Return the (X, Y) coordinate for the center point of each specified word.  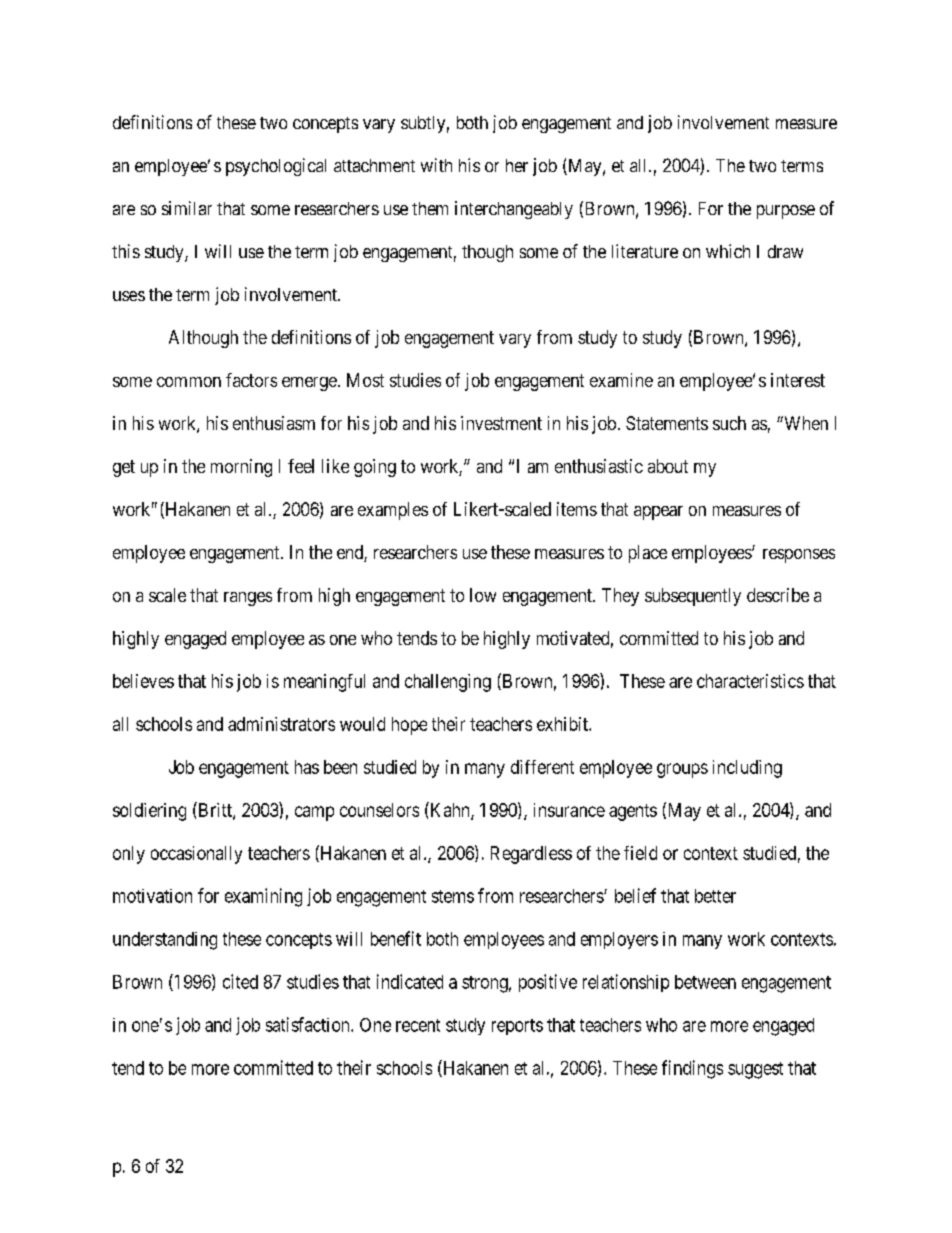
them (430, 208)
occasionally (196, 855)
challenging (448, 683)
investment (501, 423)
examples (393, 511)
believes (143, 681)
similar (187, 208)
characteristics (750, 681)
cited (240, 981)
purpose (786, 212)
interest (798, 380)
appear (658, 513)
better (715, 896)
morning (241, 468)
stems (453, 896)
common (189, 382)
